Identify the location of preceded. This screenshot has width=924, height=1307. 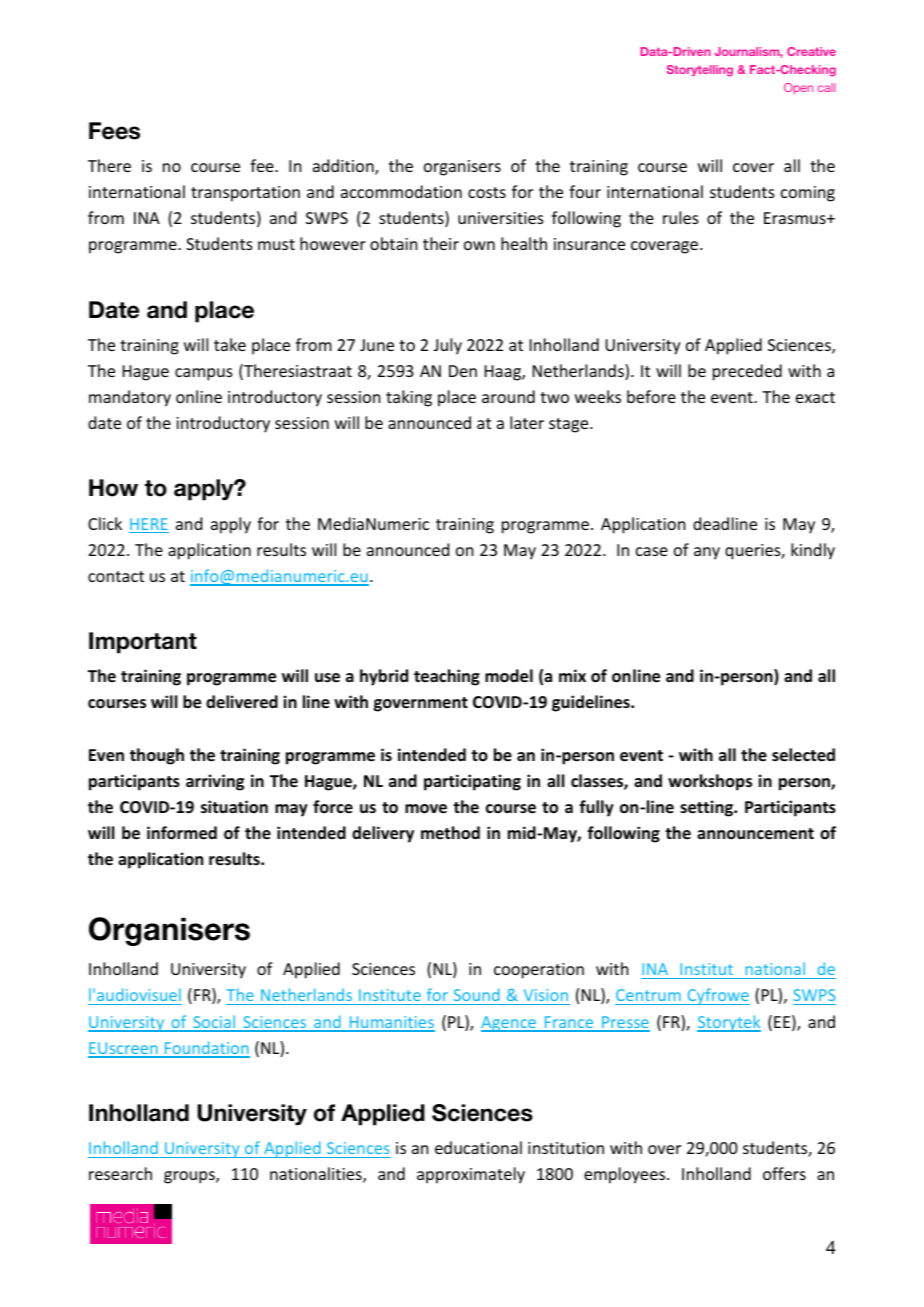
(747, 372).
